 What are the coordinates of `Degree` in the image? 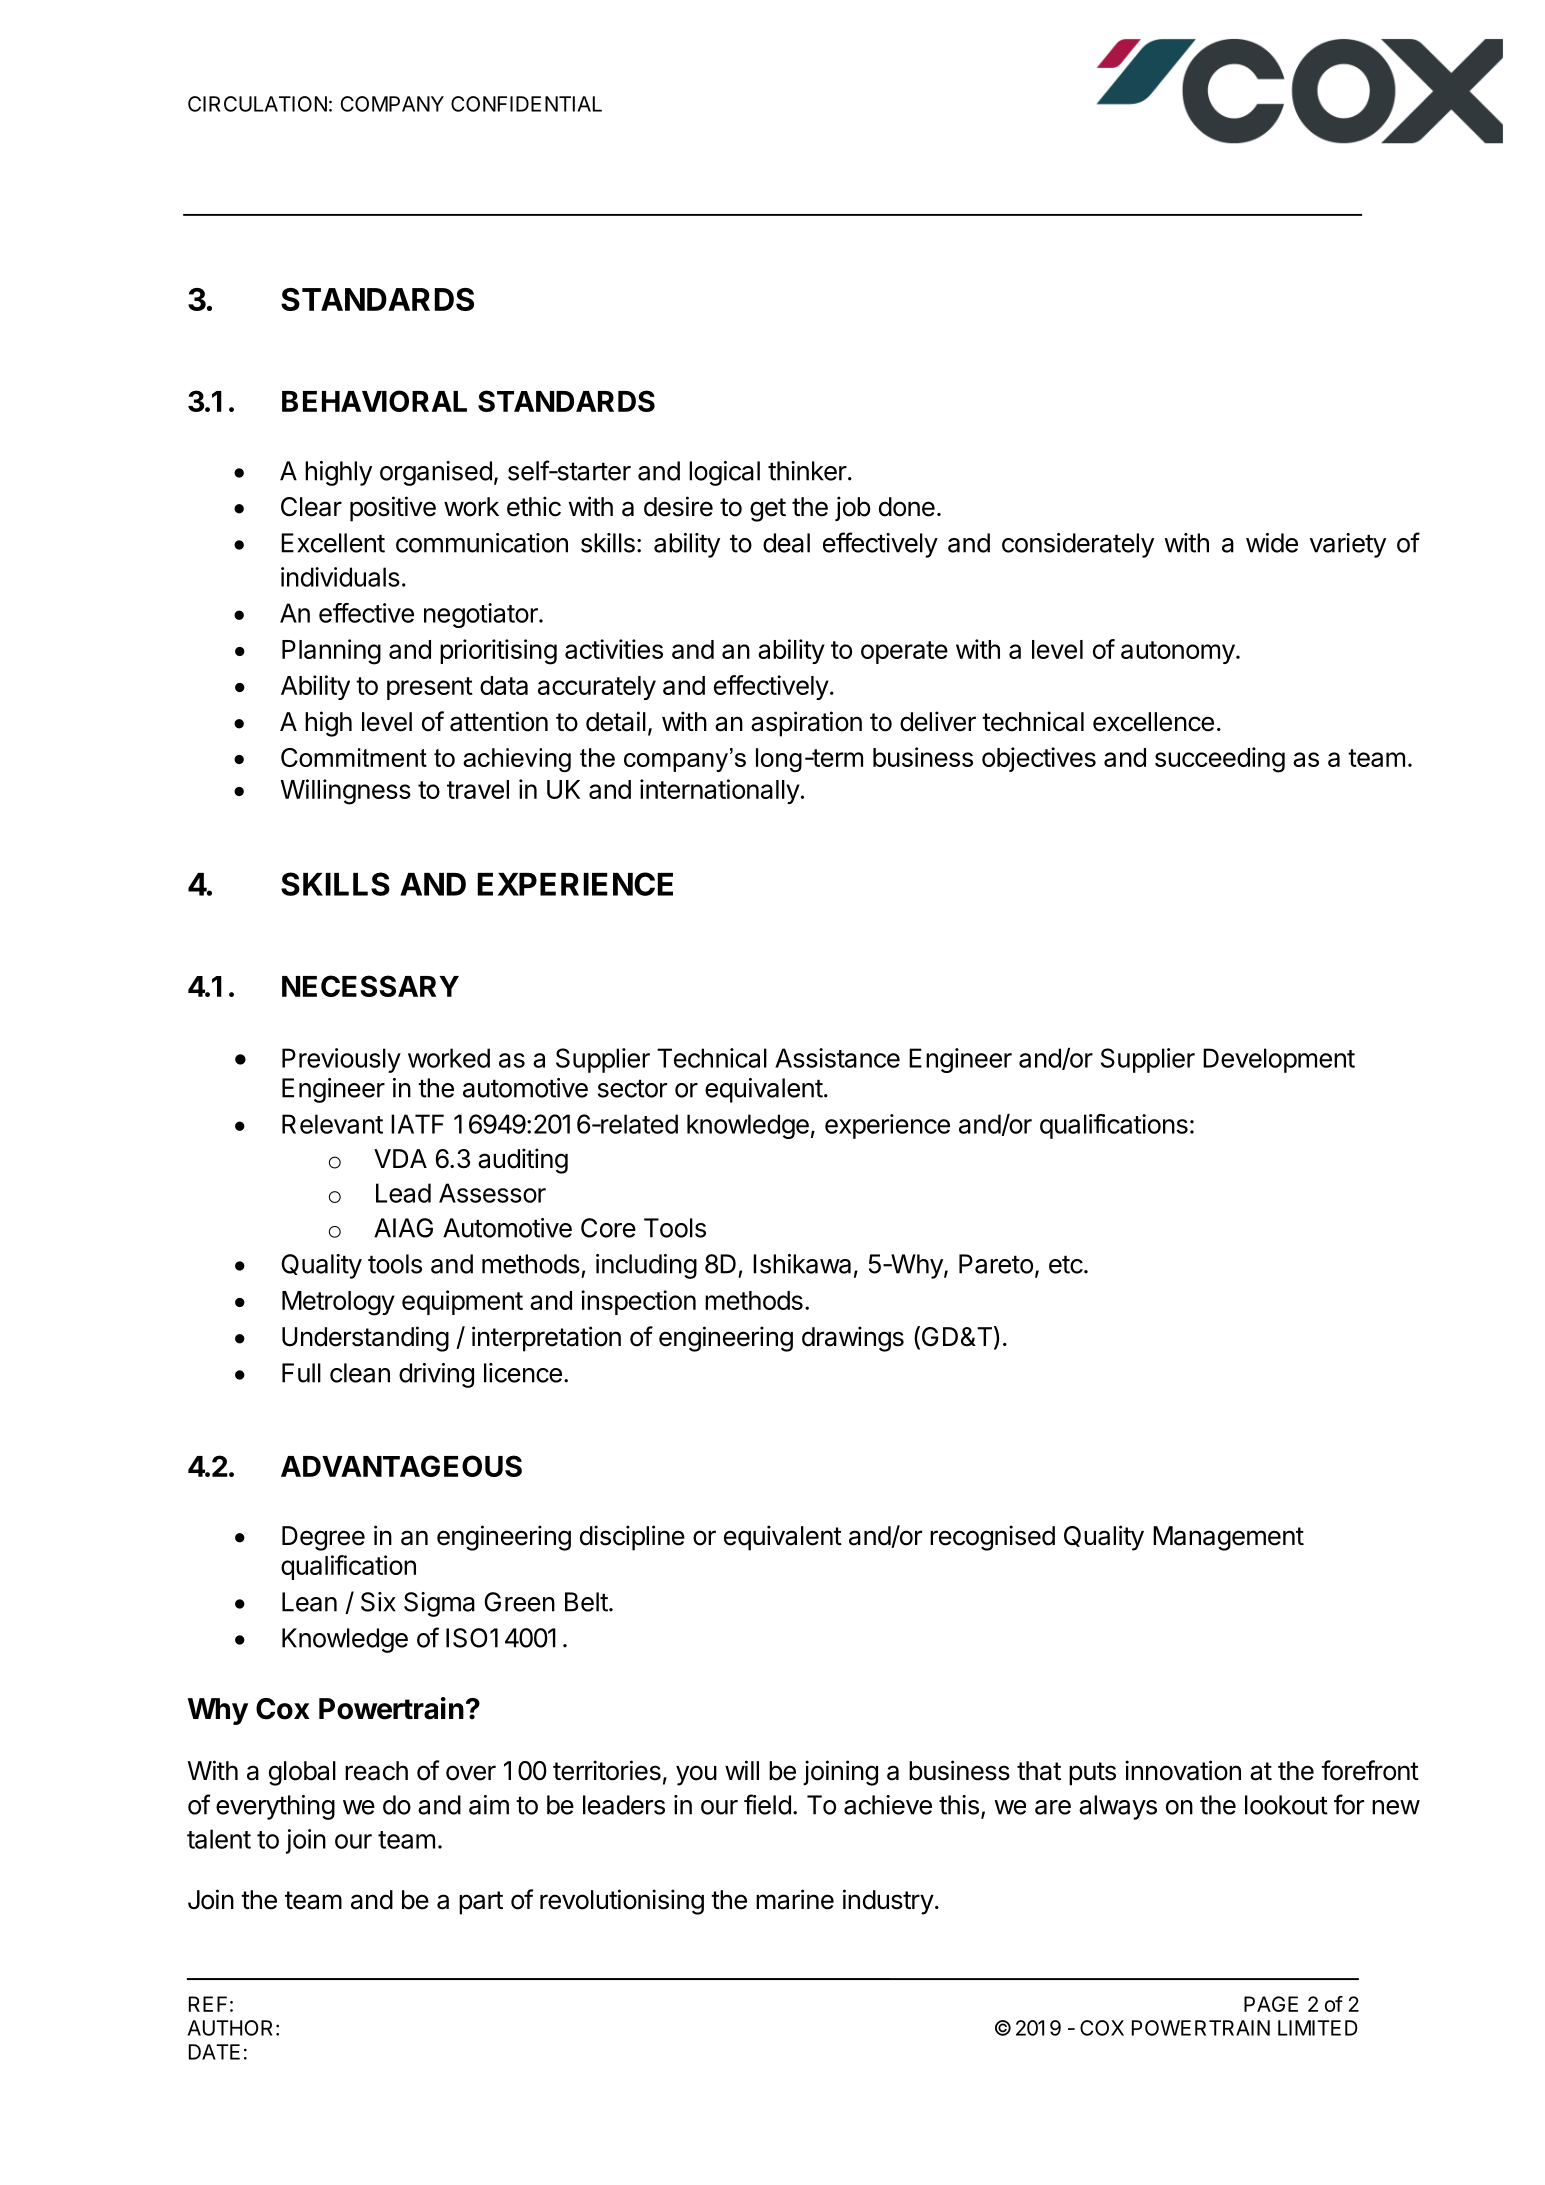 It's located at (323, 1538).
